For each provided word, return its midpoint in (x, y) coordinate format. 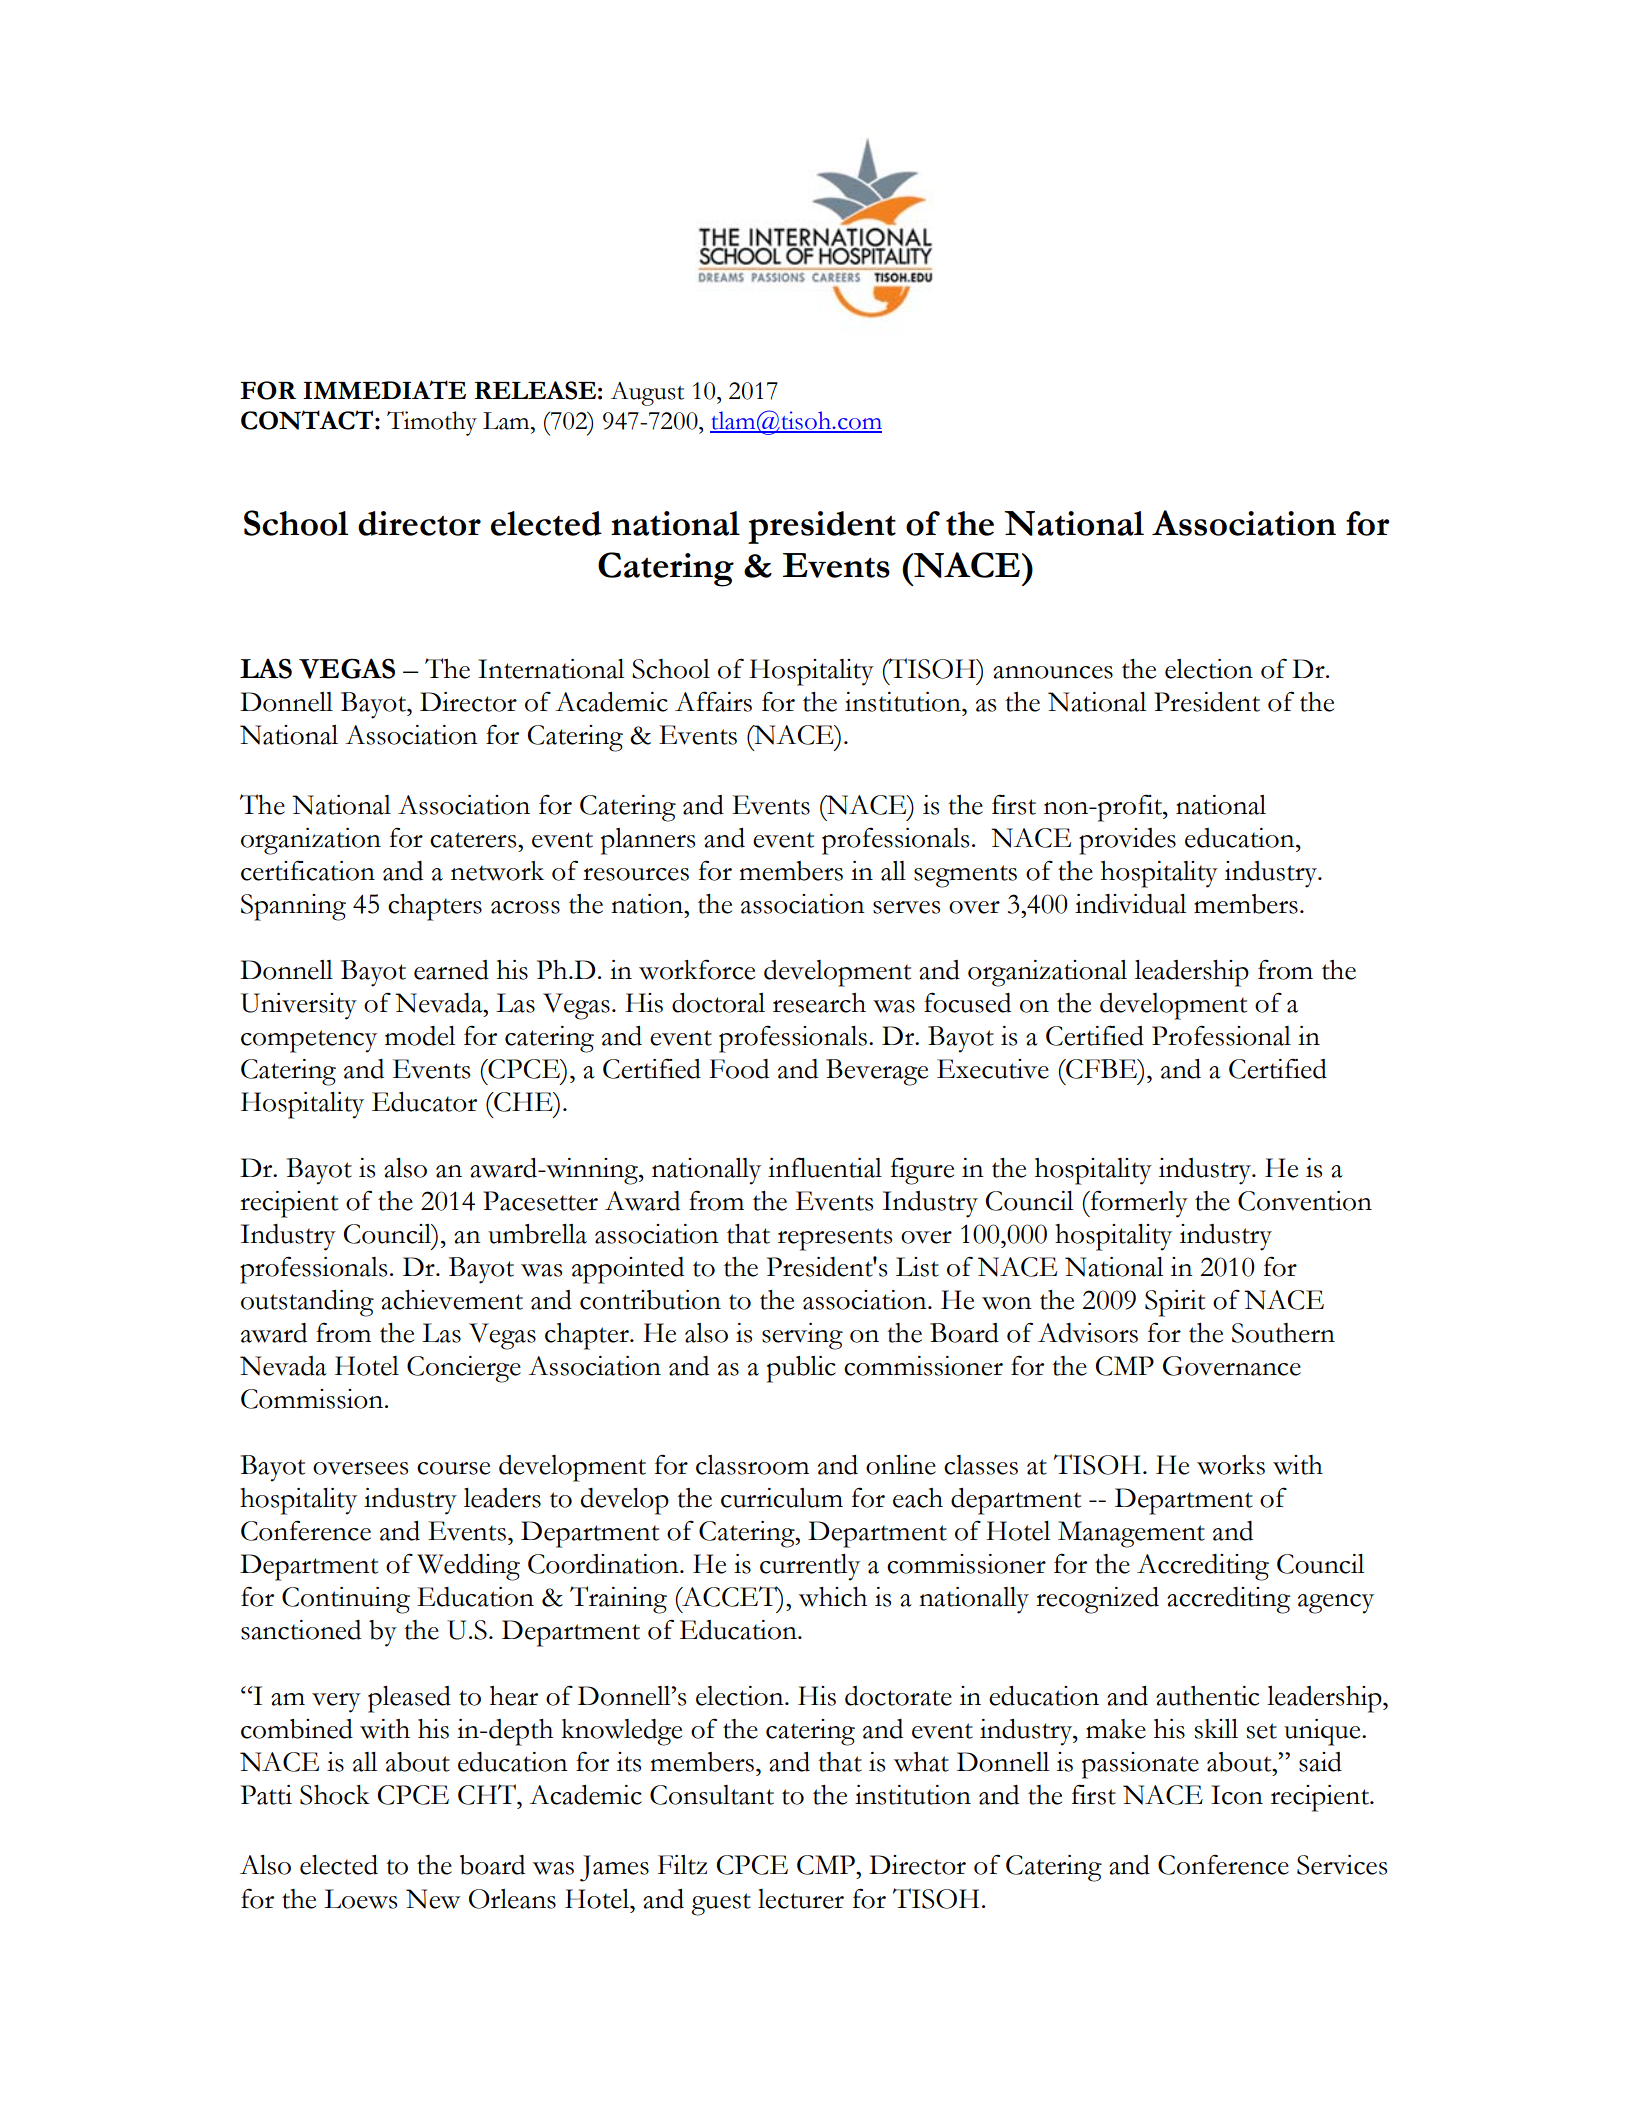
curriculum (782, 1498)
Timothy (432, 423)
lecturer (801, 1899)
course (453, 1468)
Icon (1237, 1795)
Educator (424, 1102)
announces (1053, 672)
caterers (474, 840)
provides (1127, 841)
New (433, 1899)
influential (825, 1167)
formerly (1138, 1204)
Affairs (713, 701)
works (1231, 1465)
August (647, 394)
